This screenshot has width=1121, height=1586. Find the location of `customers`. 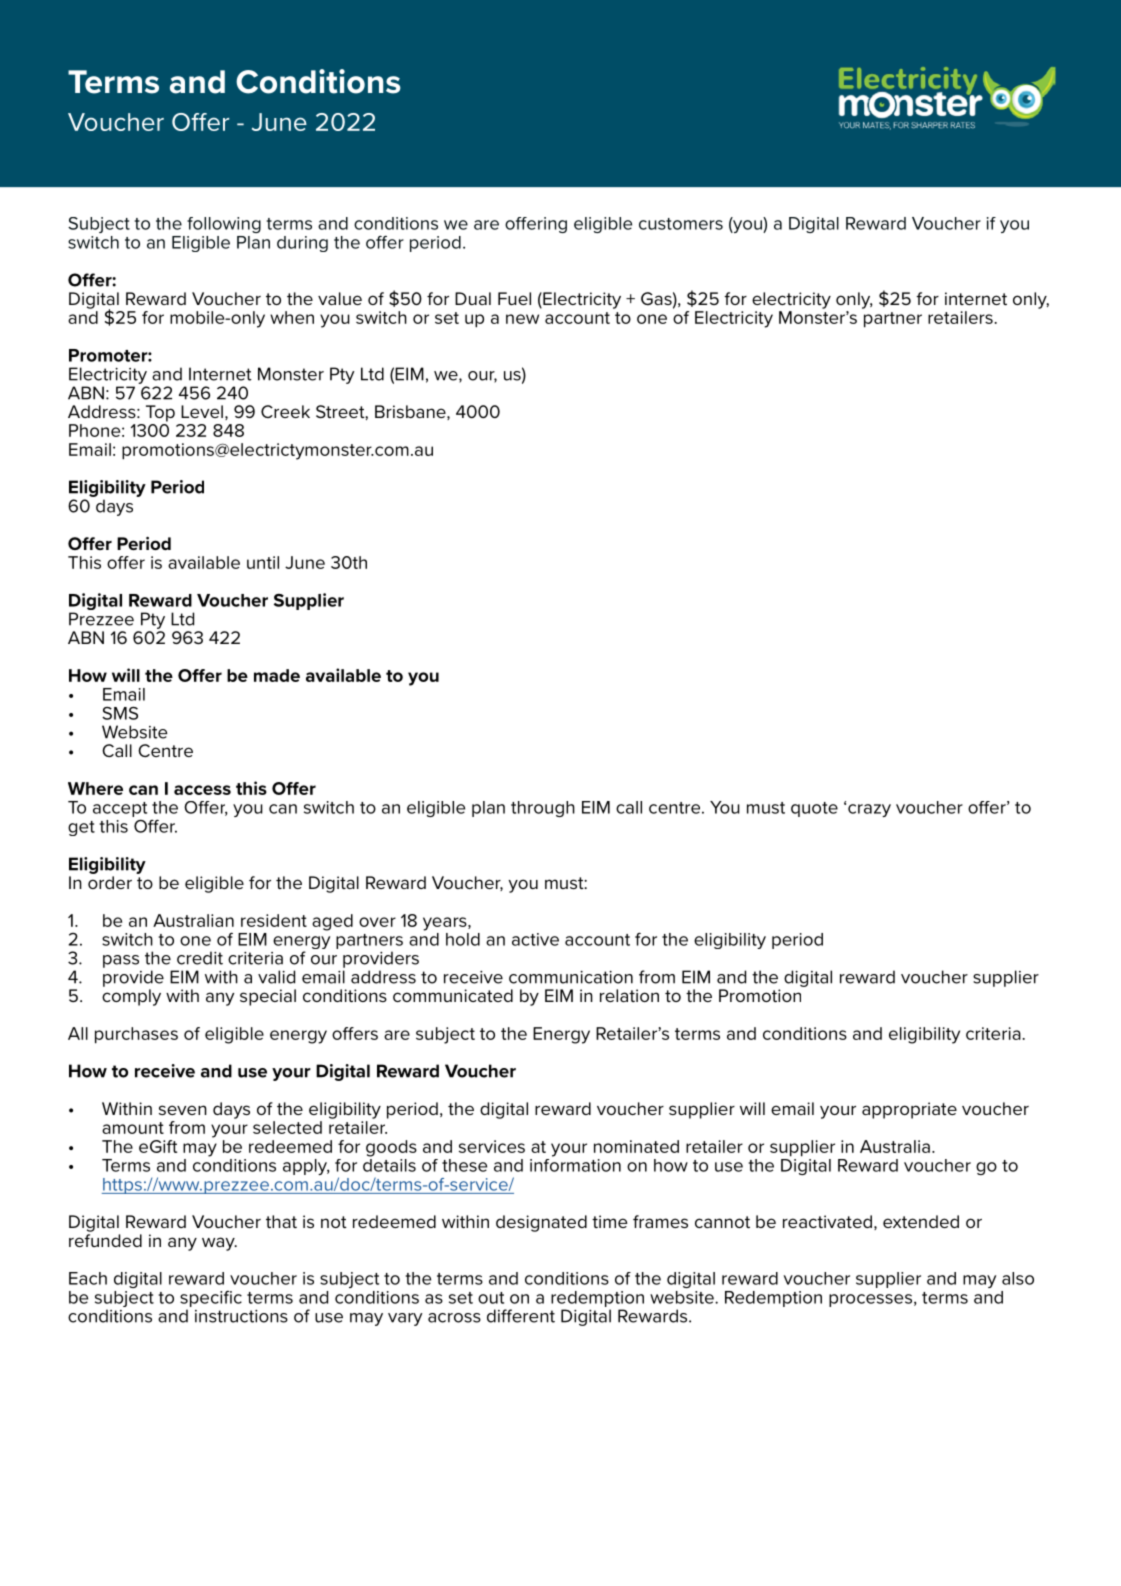

customers is located at coordinates (681, 224).
